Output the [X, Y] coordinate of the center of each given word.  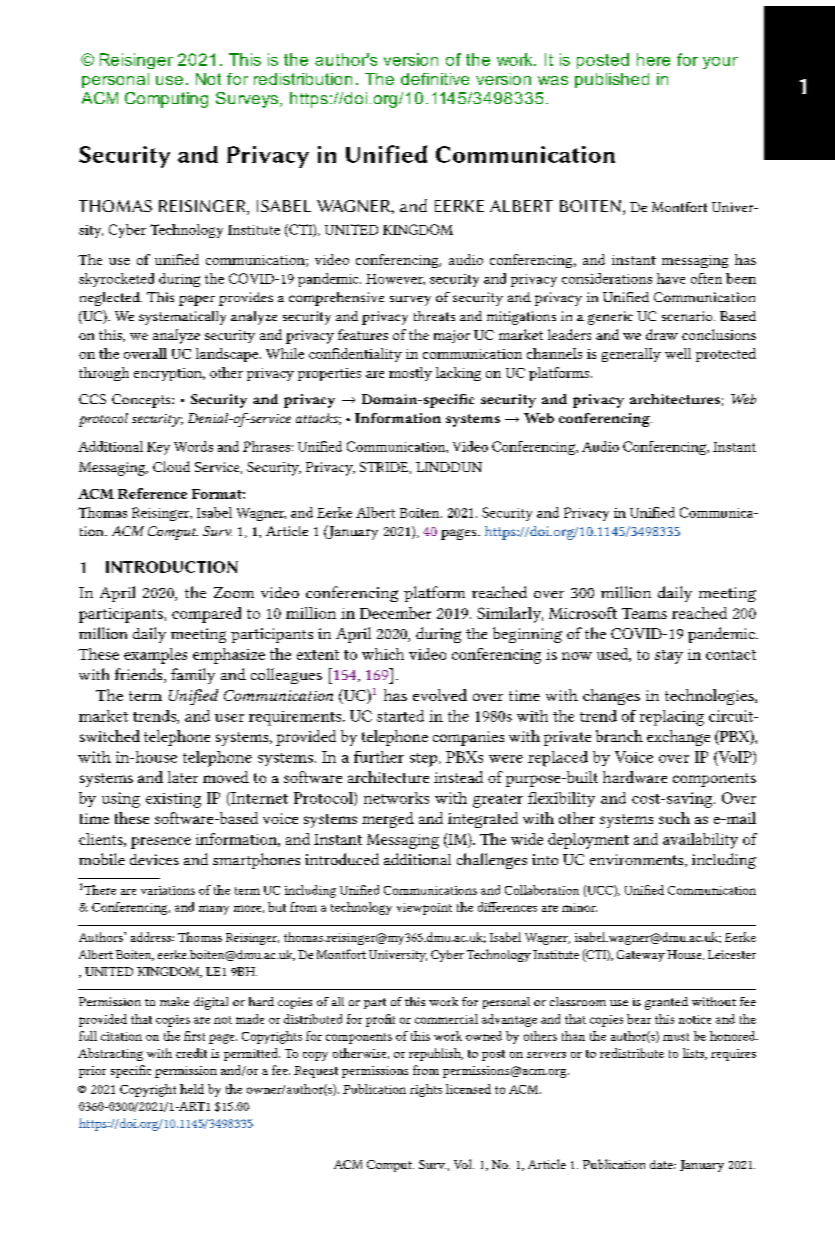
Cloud [171, 466]
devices [154, 859]
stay [669, 657]
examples [155, 656]
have [671, 278]
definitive [435, 79]
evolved [440, 695]
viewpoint [424, 909]
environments [638, 860]
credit [191, 1053]
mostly [410, 374]
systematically [182, 318]
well [678, 353]
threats [434, 316]
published [612, 80]
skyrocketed [116, 280]
